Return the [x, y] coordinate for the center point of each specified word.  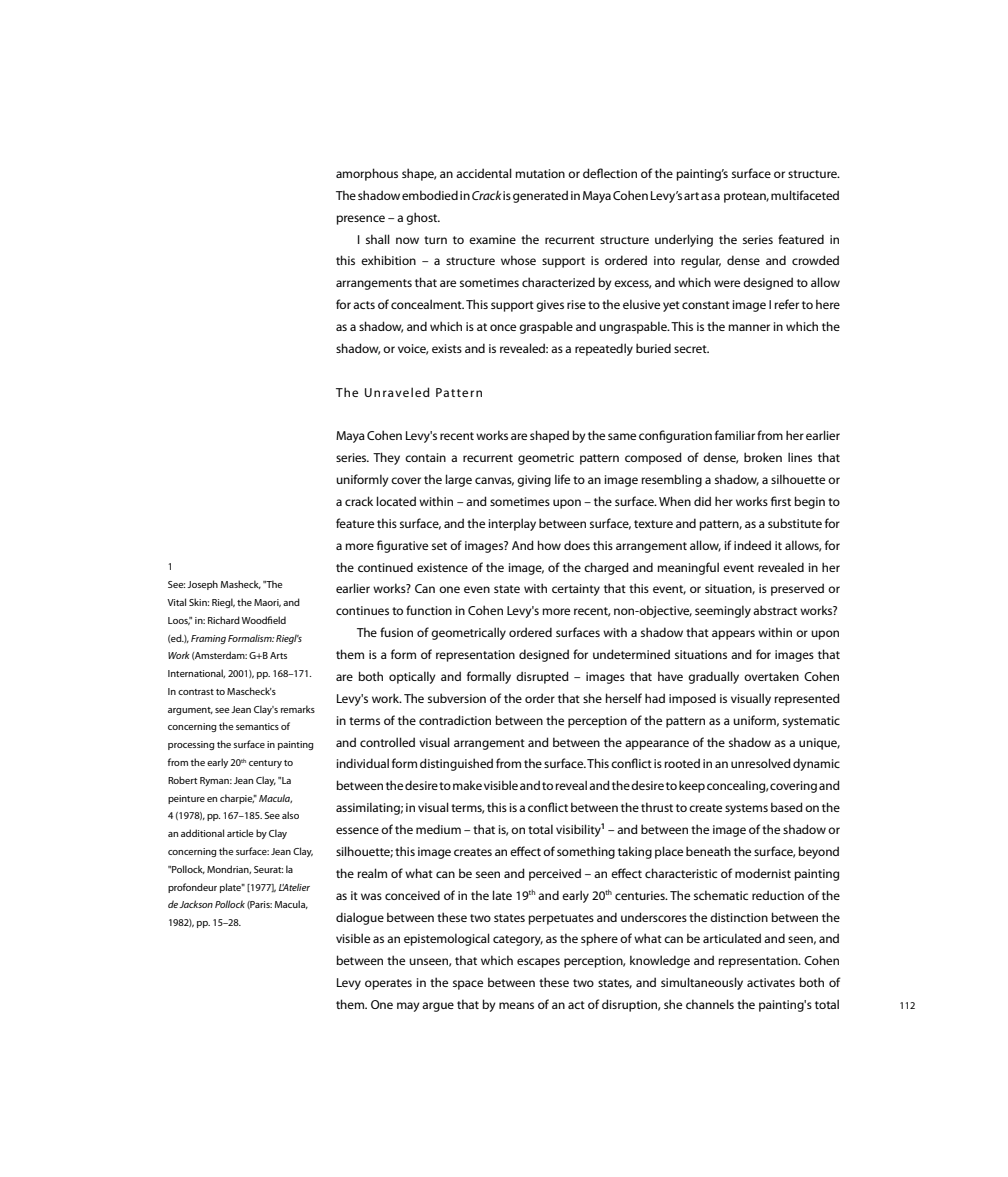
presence [360, 220]
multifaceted [805, 195]
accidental [484, 173]
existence [442, 567]
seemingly [723, 611]
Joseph [202, 585]
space [468, 985]
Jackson [196, 904]
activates [771, 982]
